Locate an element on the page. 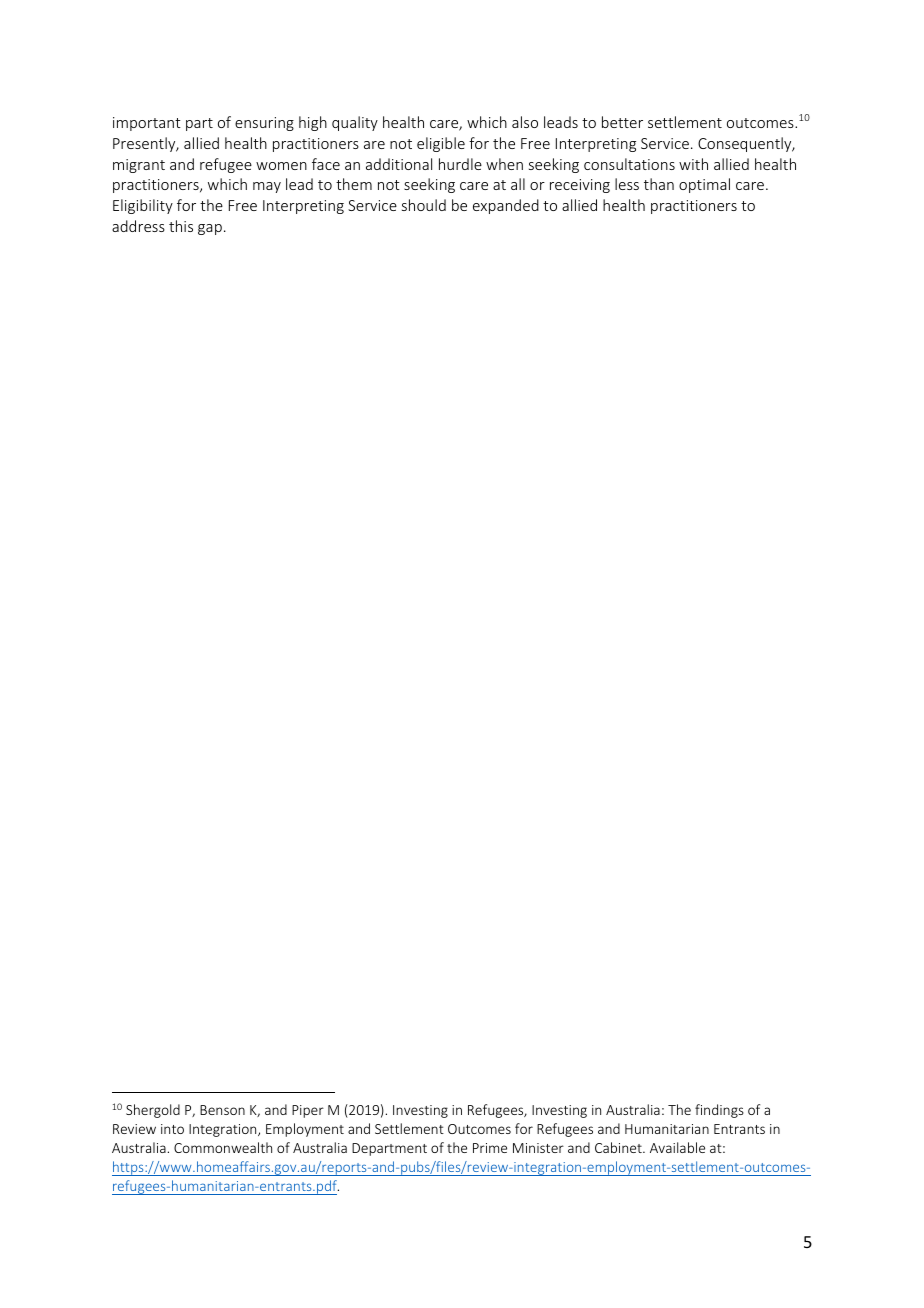 The height and width of the page is (1308, 924). Benson is located at coordinates (222, 1110).
